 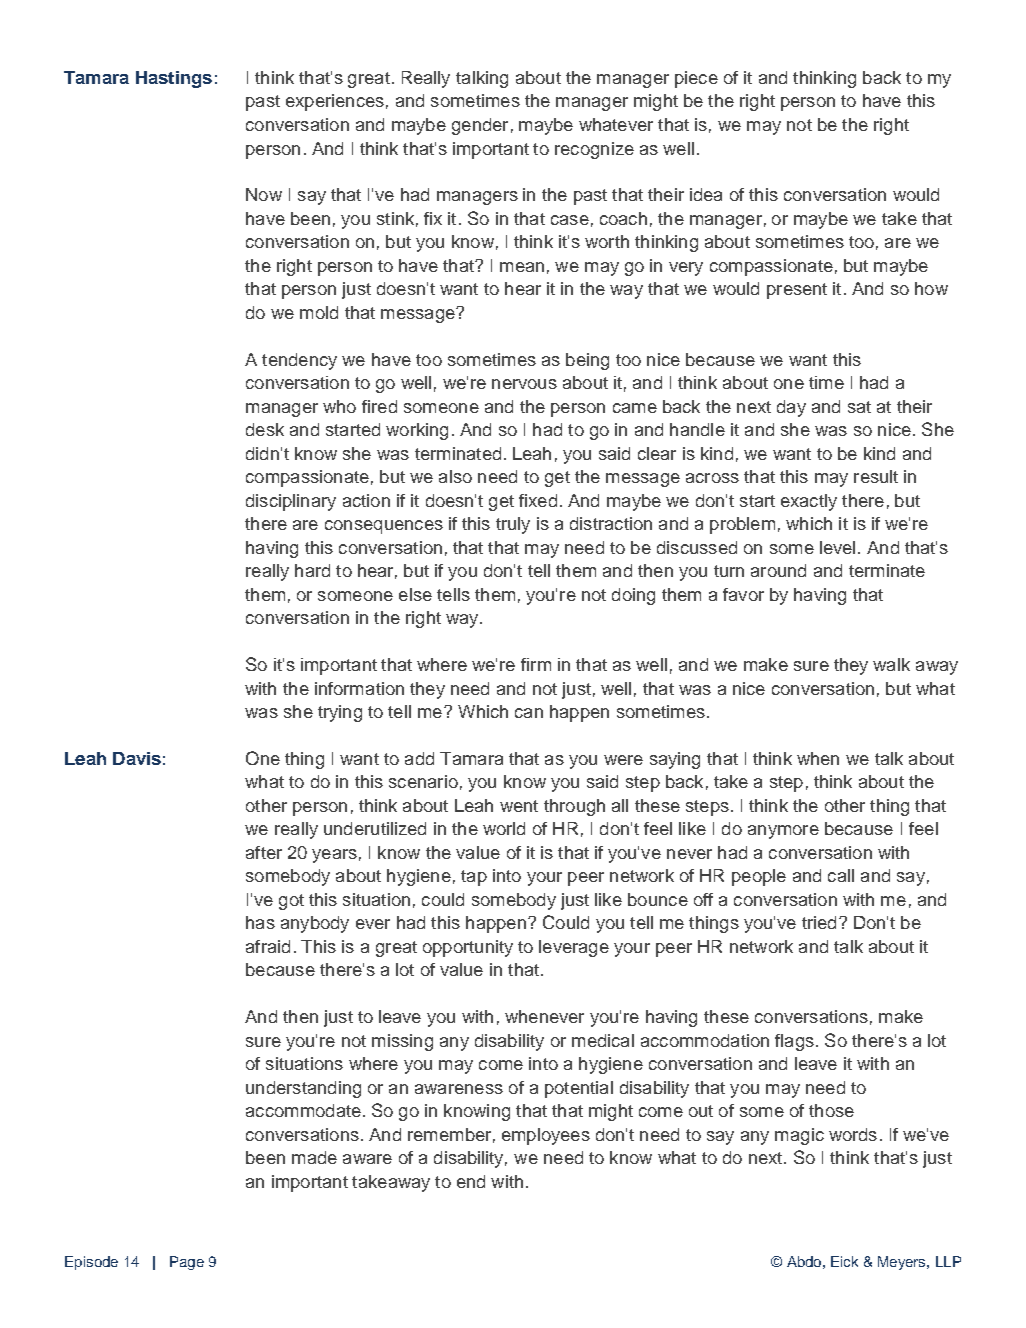 What do you see at coordinates (948, 1261) in the image?
I see `LLP` at bounding box center [948, 1261].
